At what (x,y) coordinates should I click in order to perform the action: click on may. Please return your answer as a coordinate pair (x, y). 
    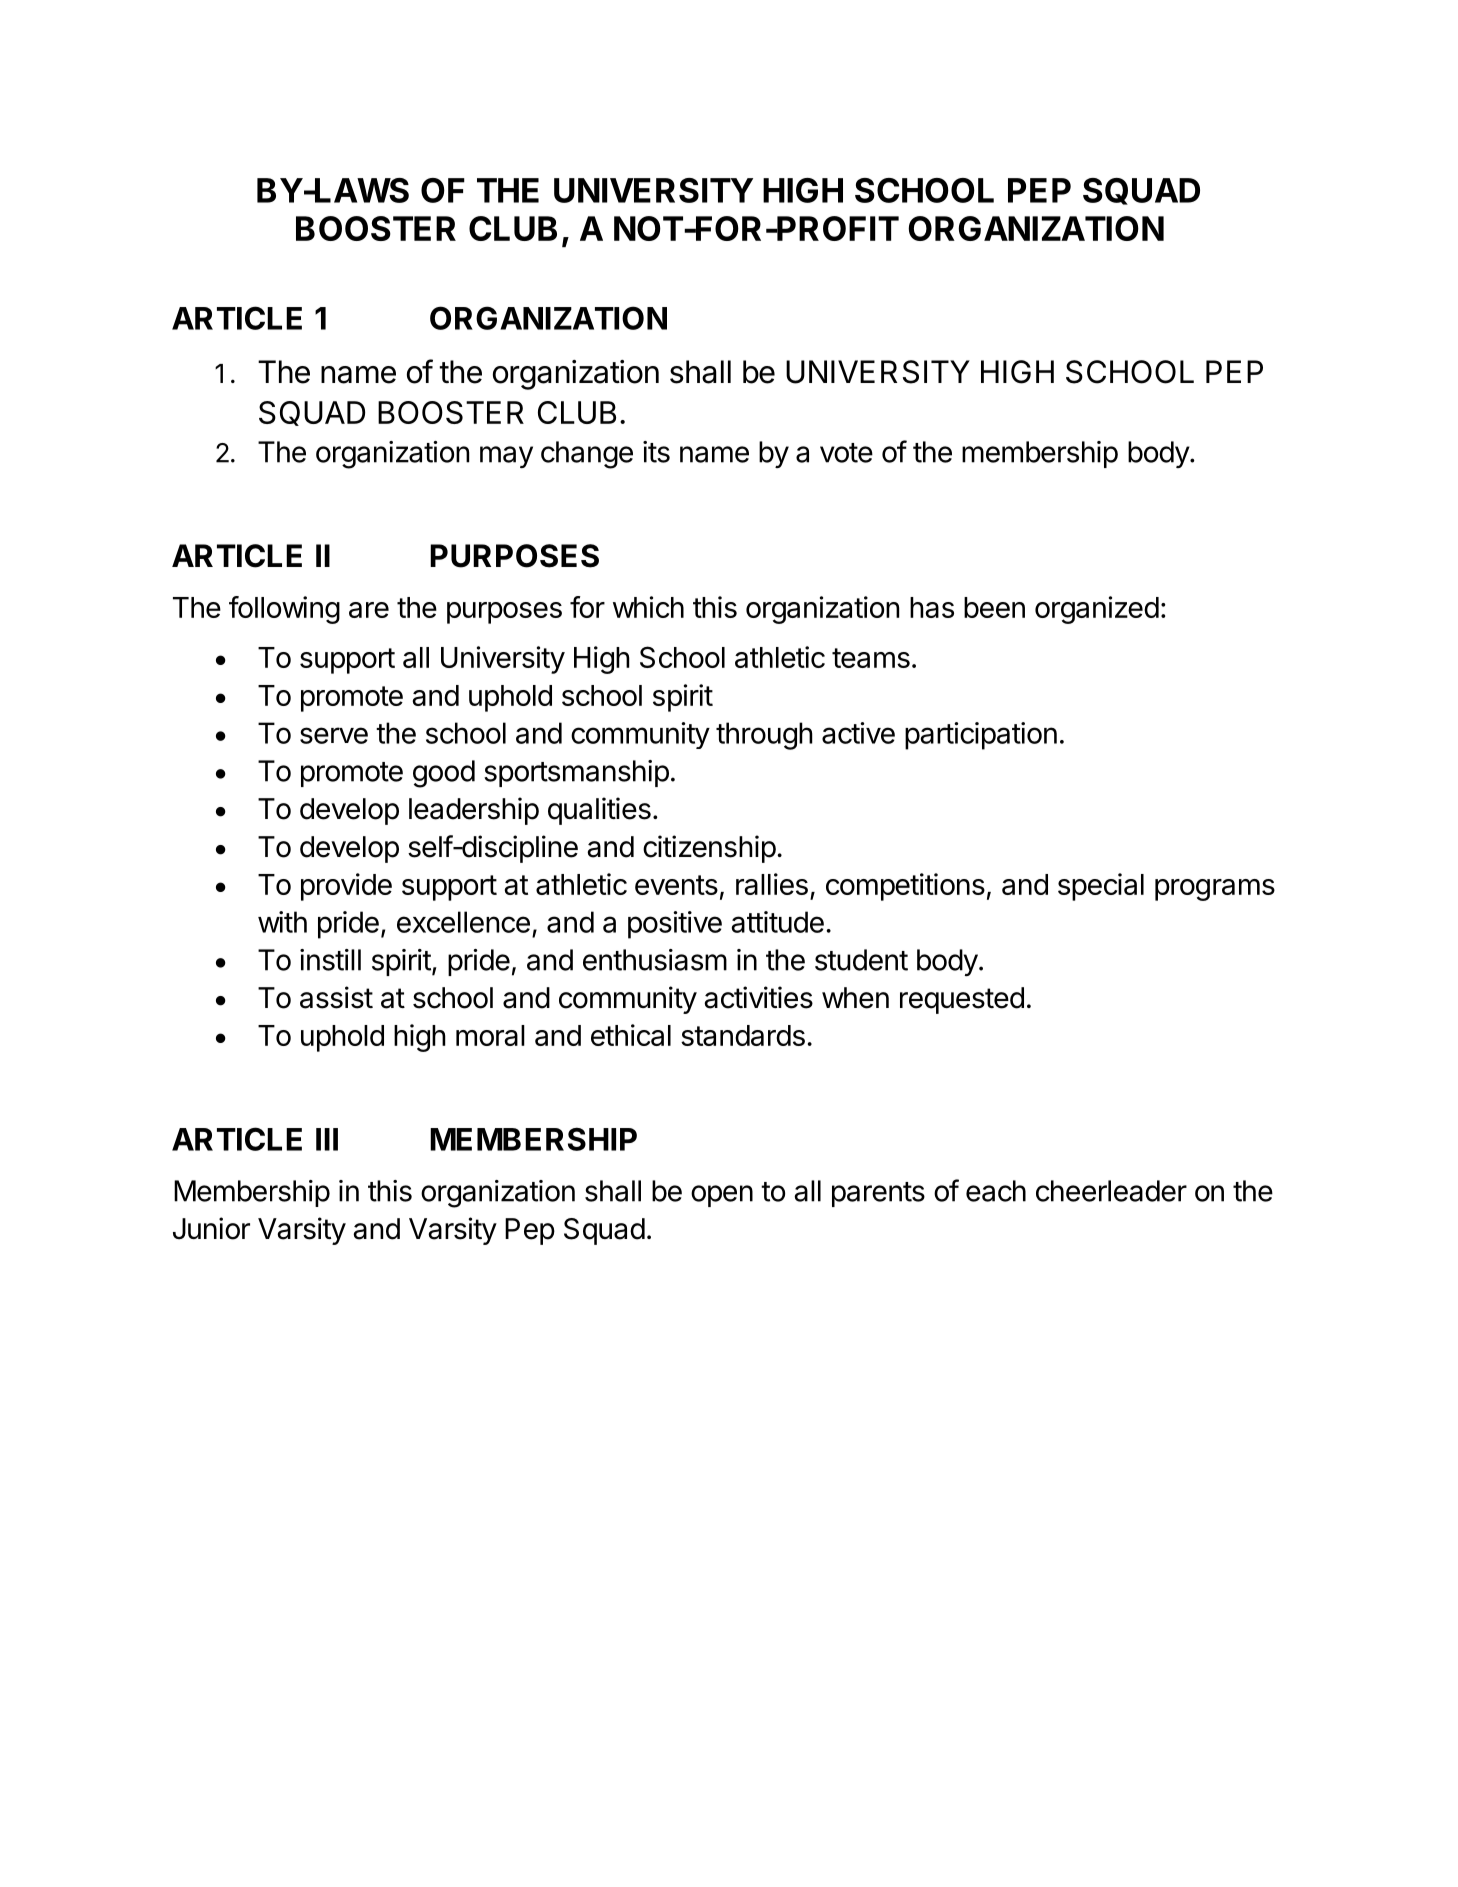
    Looking at the image, I should click on (506, 457).
